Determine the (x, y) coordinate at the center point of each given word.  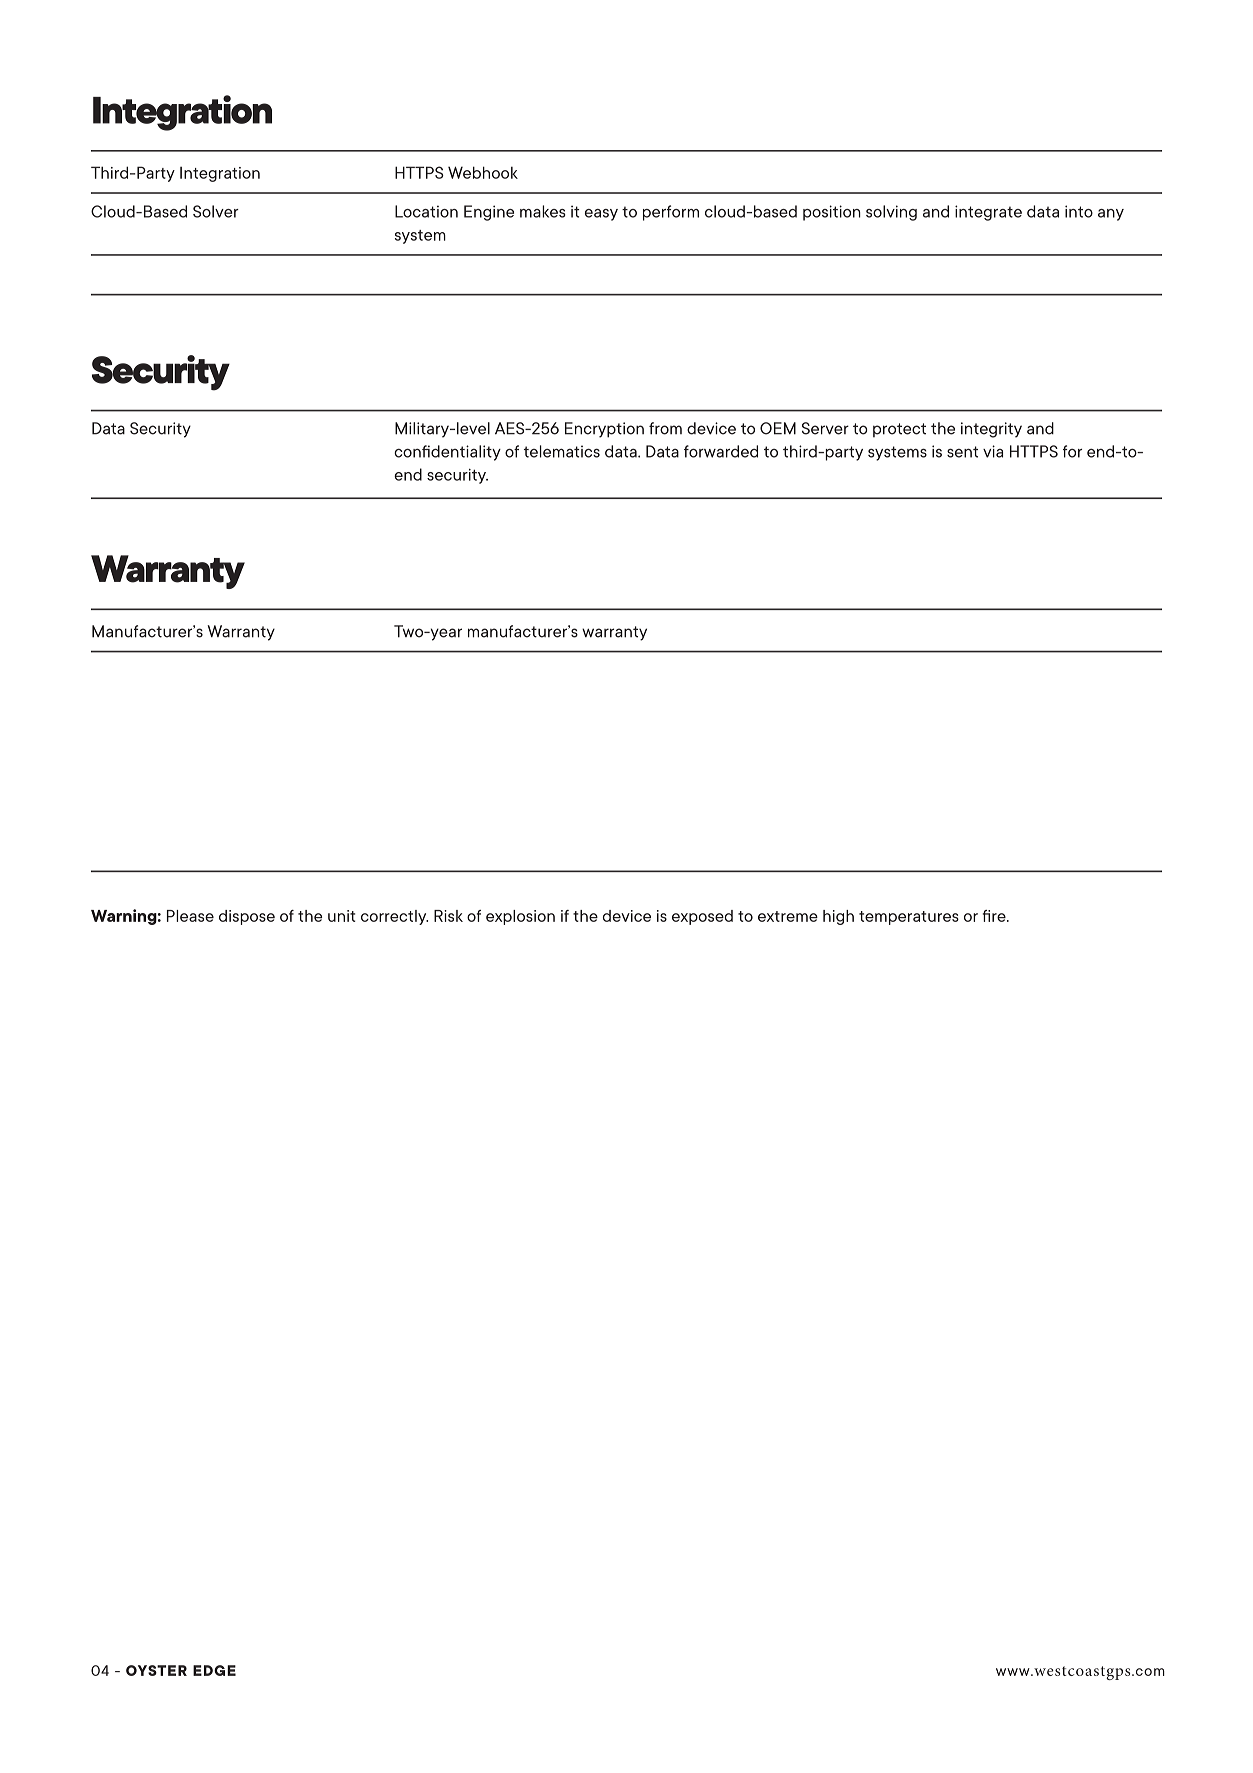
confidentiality (447, 453)
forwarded (721, 451)
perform (671, 213)
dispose (247, 917)
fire (995, 916)
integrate (988, 213)
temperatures (909, 918)
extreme (788, 916)
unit (341, 916)
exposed (702, 917)
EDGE (214, 1670)
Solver (216, 211)
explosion (520, 917)
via (993, 451)
